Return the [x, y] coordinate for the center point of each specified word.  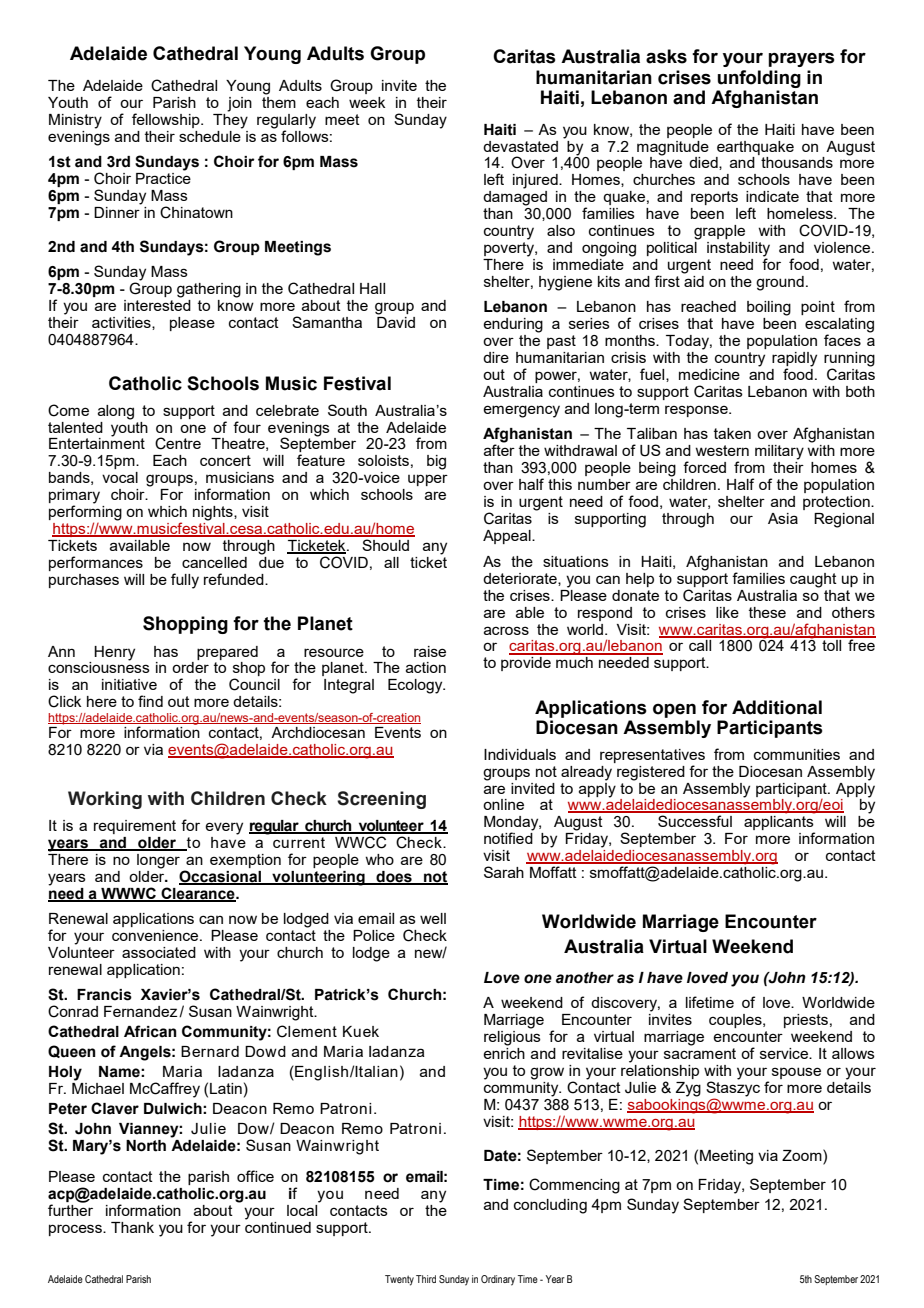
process [76, 1230]
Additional [777, 707]
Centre [178, 443]
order [190, 667]
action [426, 667]
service [785, 1053]
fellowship [167, 120]
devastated [520, 146]
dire [496, 357]
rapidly [794, 360]
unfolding [759, 79]
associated [159, 952]
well [433, 918]
